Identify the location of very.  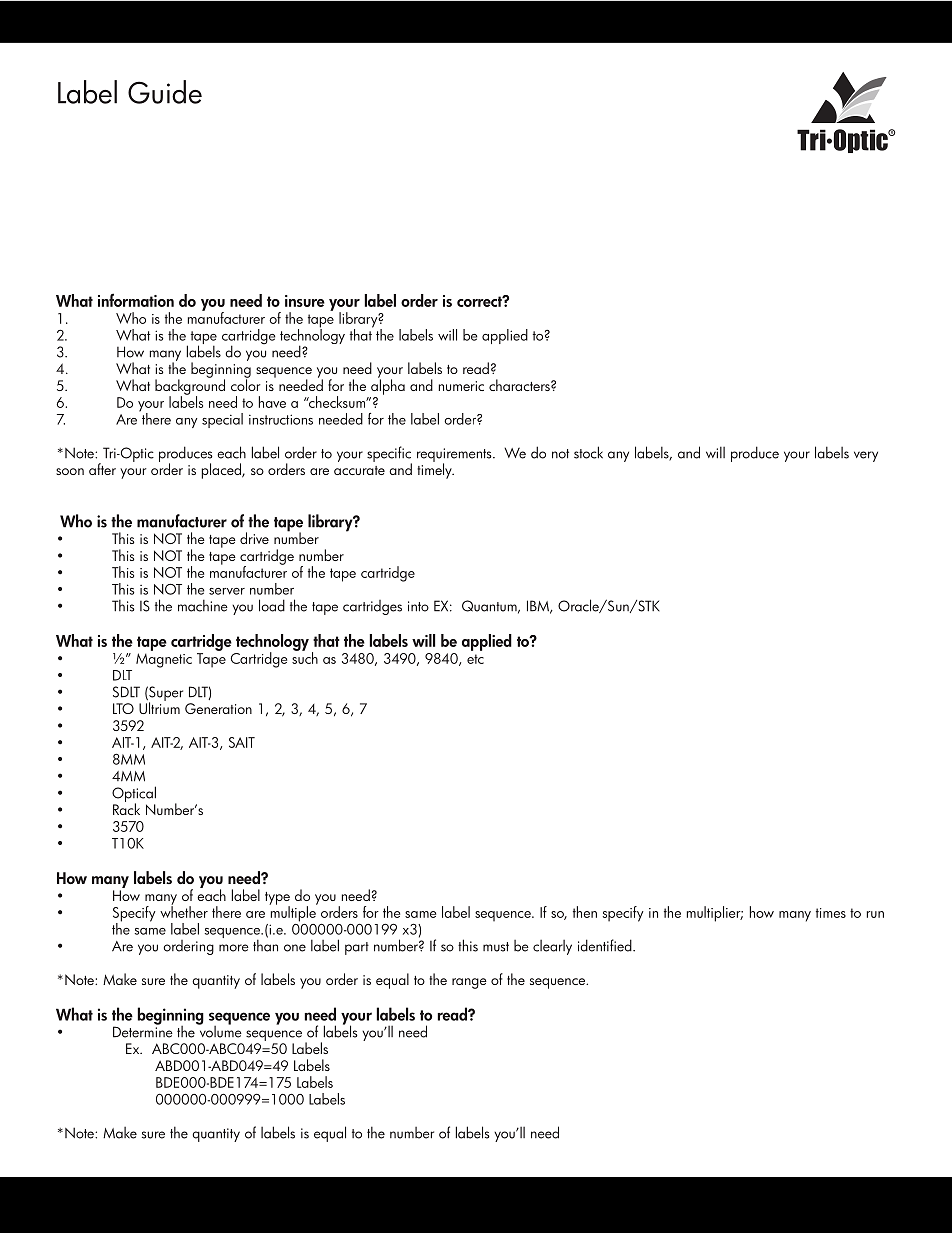
(866, 456).
